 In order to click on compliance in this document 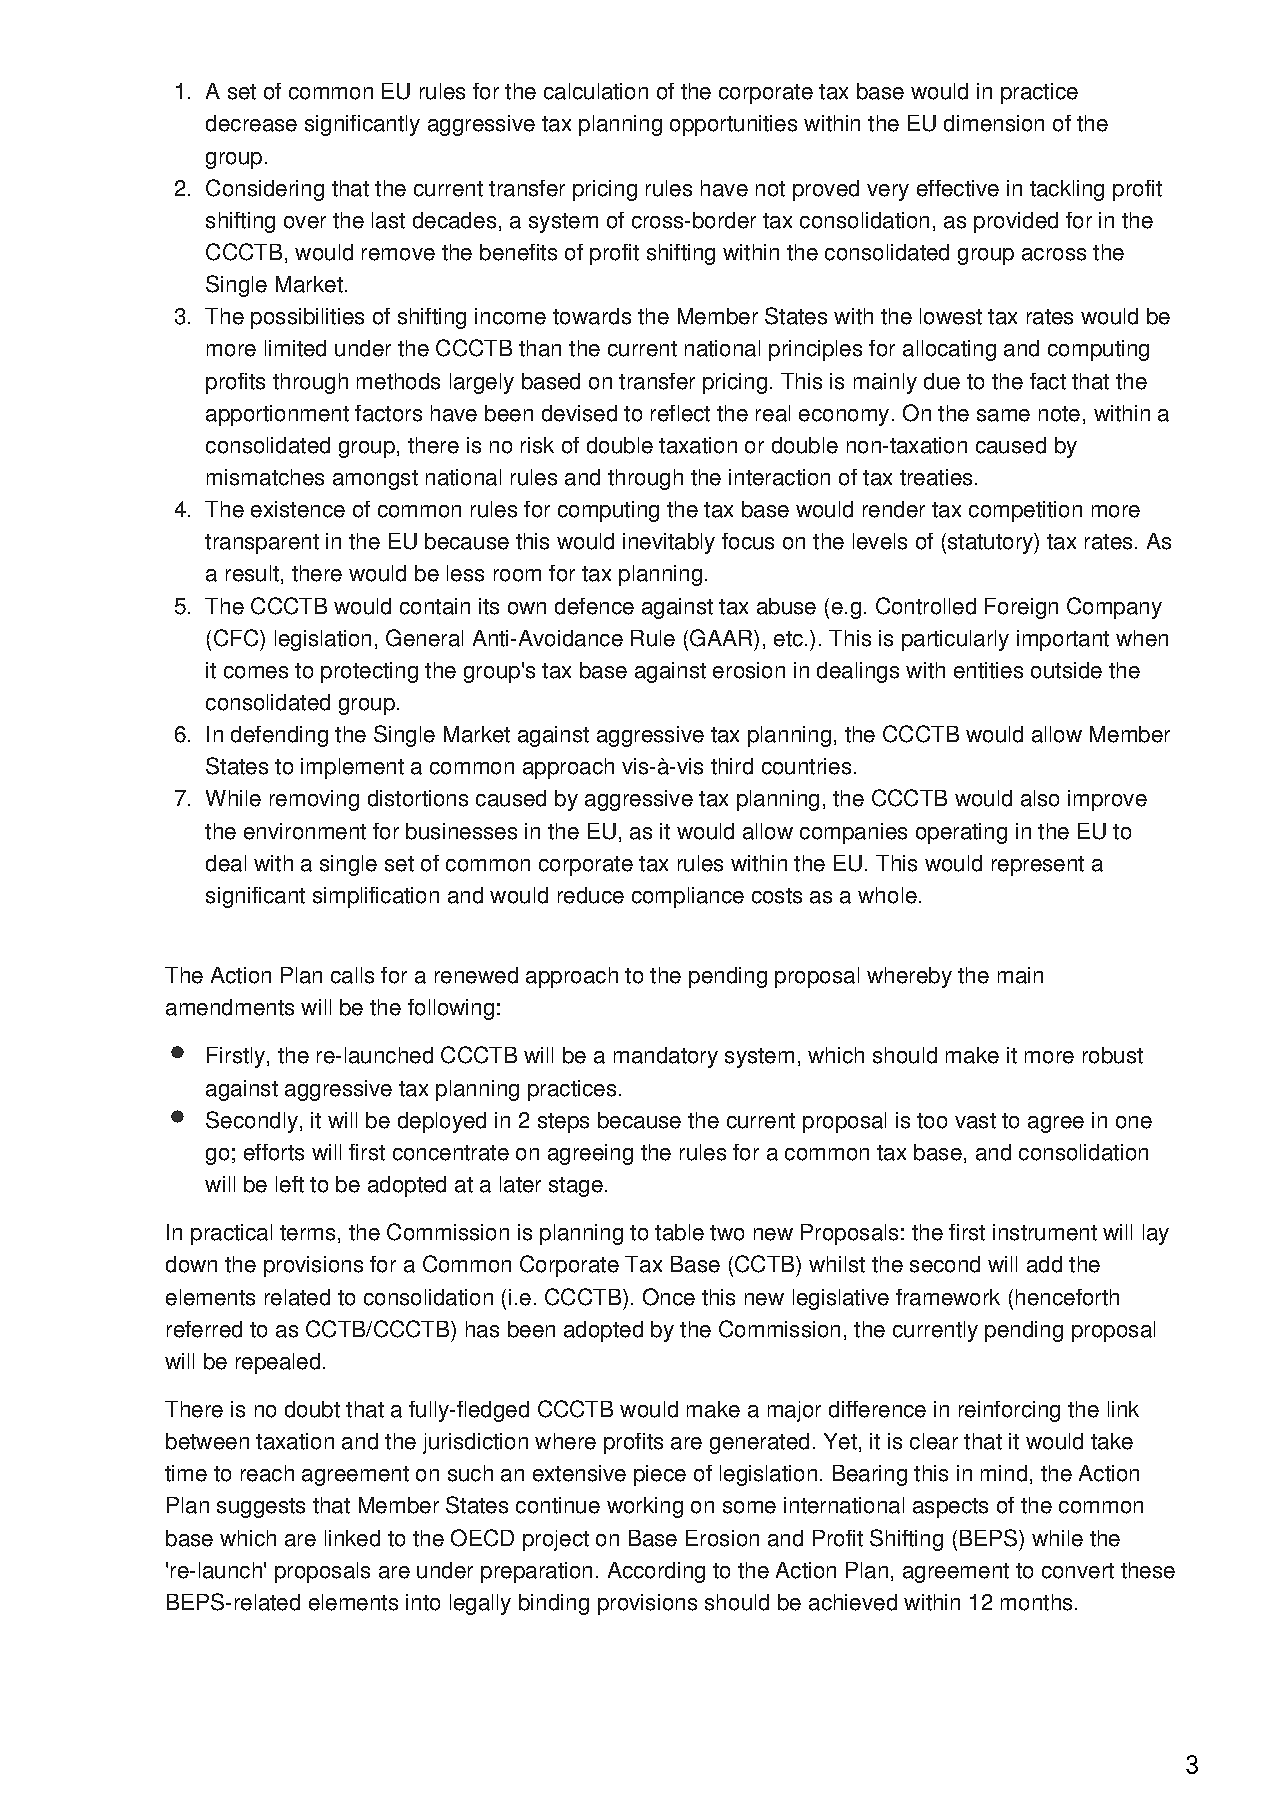, I will do `click(688, 897)`.
